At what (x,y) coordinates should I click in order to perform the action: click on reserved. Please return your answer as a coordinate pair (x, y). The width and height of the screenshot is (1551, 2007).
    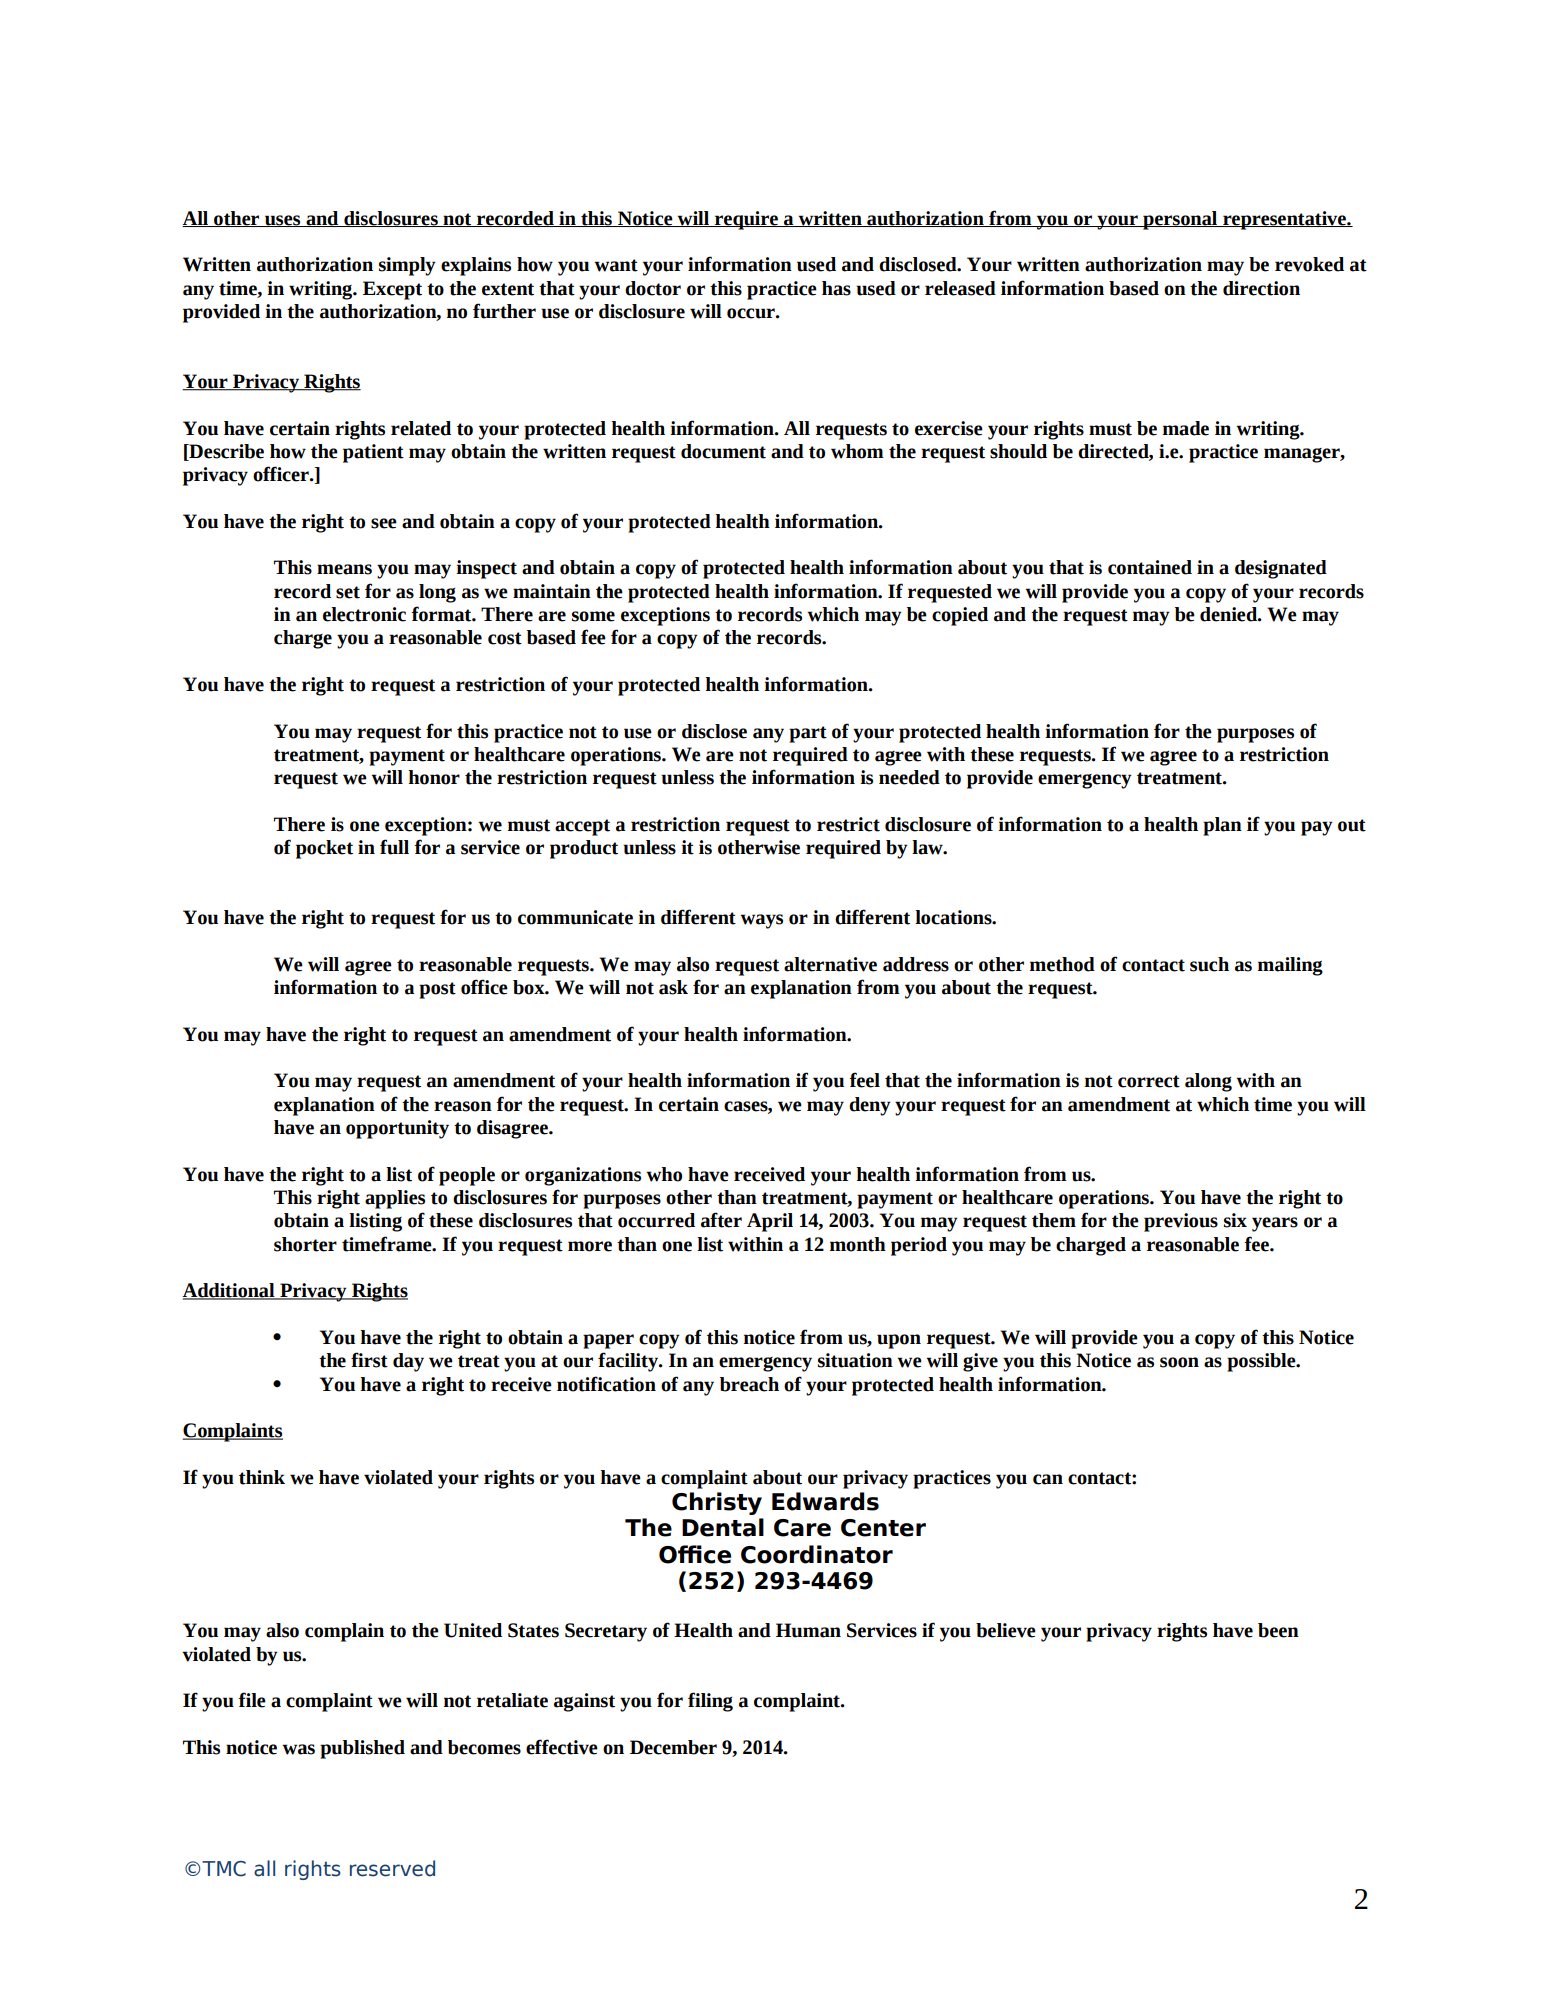
    Looking at the image, I should click on (392, 1868).
